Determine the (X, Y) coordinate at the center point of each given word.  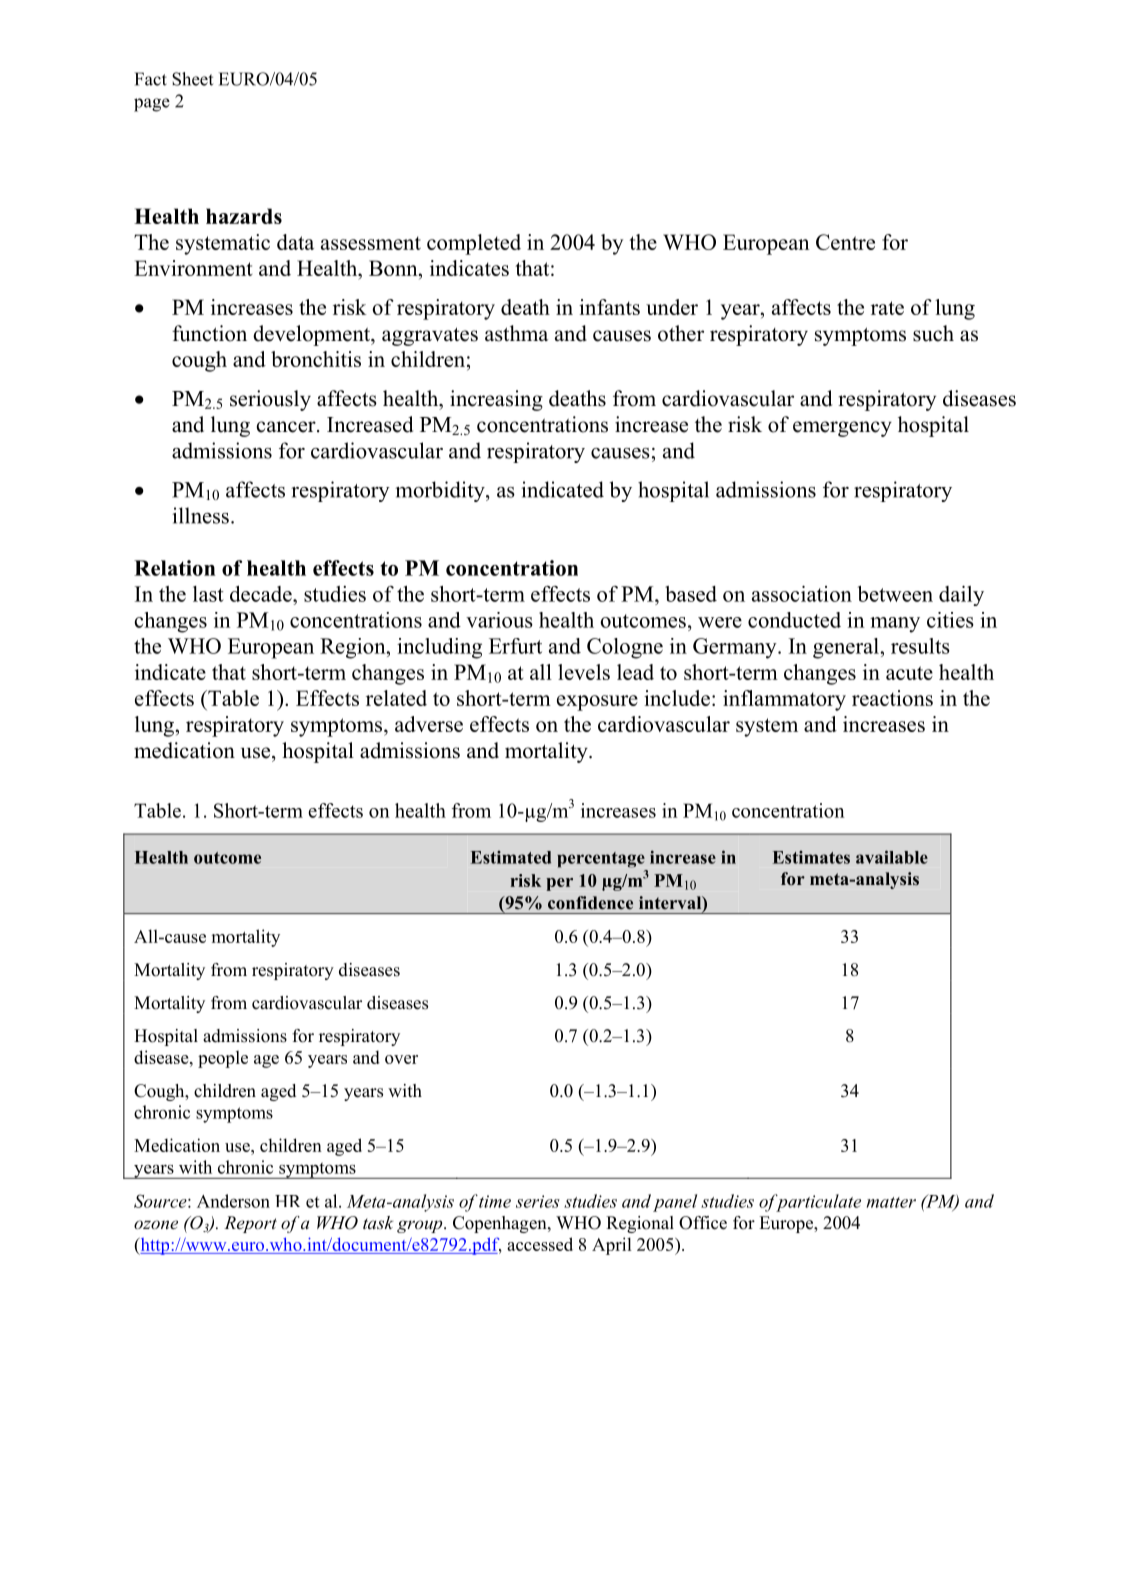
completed (474, 244)
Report (250, 1224)
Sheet (192, 79)
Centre (845, 242)
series (538, 1201)
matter (891, 1202)
